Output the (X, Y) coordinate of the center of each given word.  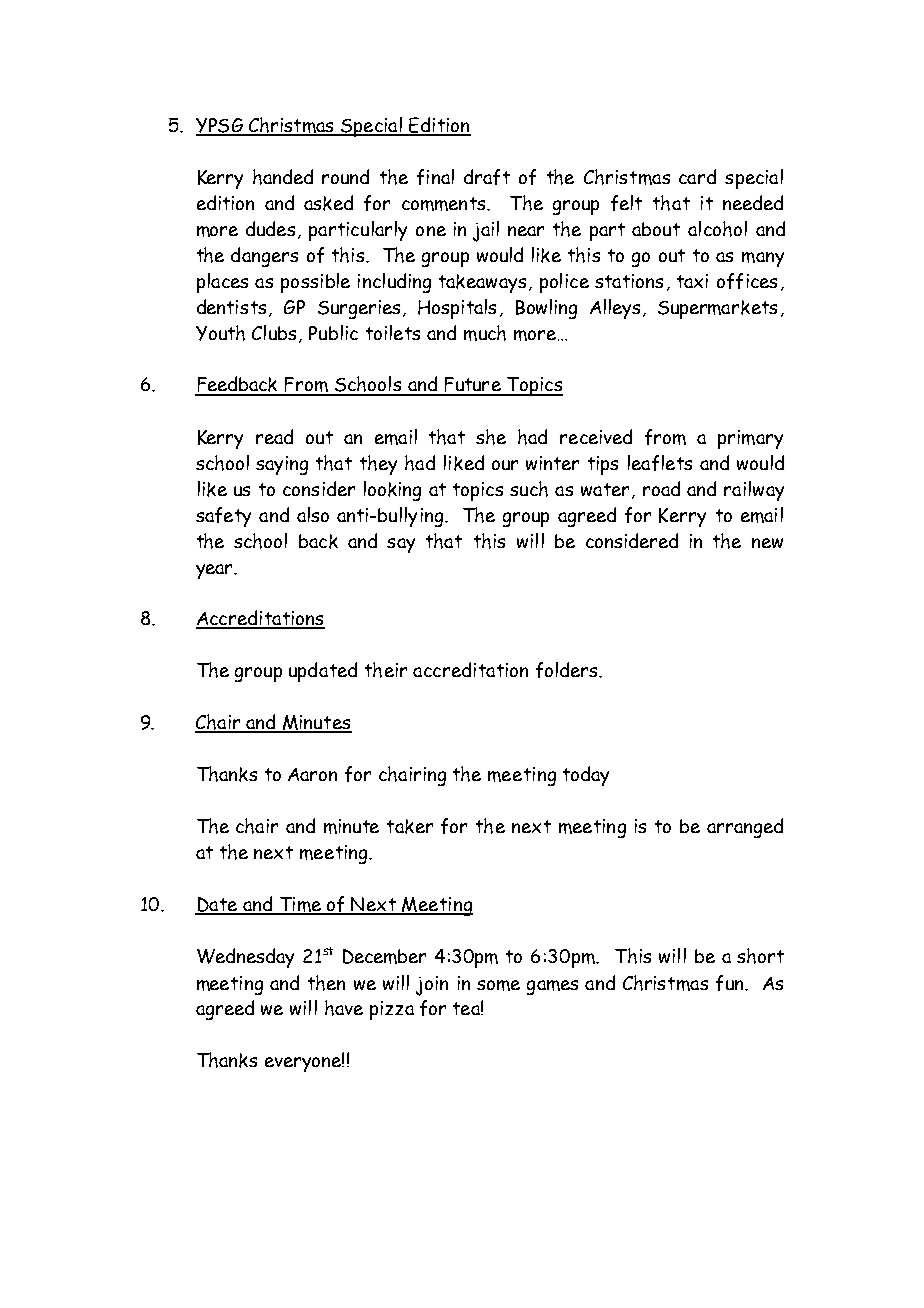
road (661, 488)
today (586, 776)
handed (283, 177)
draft (487, 177)
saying (282, 465)
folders (568, 670)
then (326, 983)
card (697, 176)
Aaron (312, 774)
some (498, 985)
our (505, 465)
